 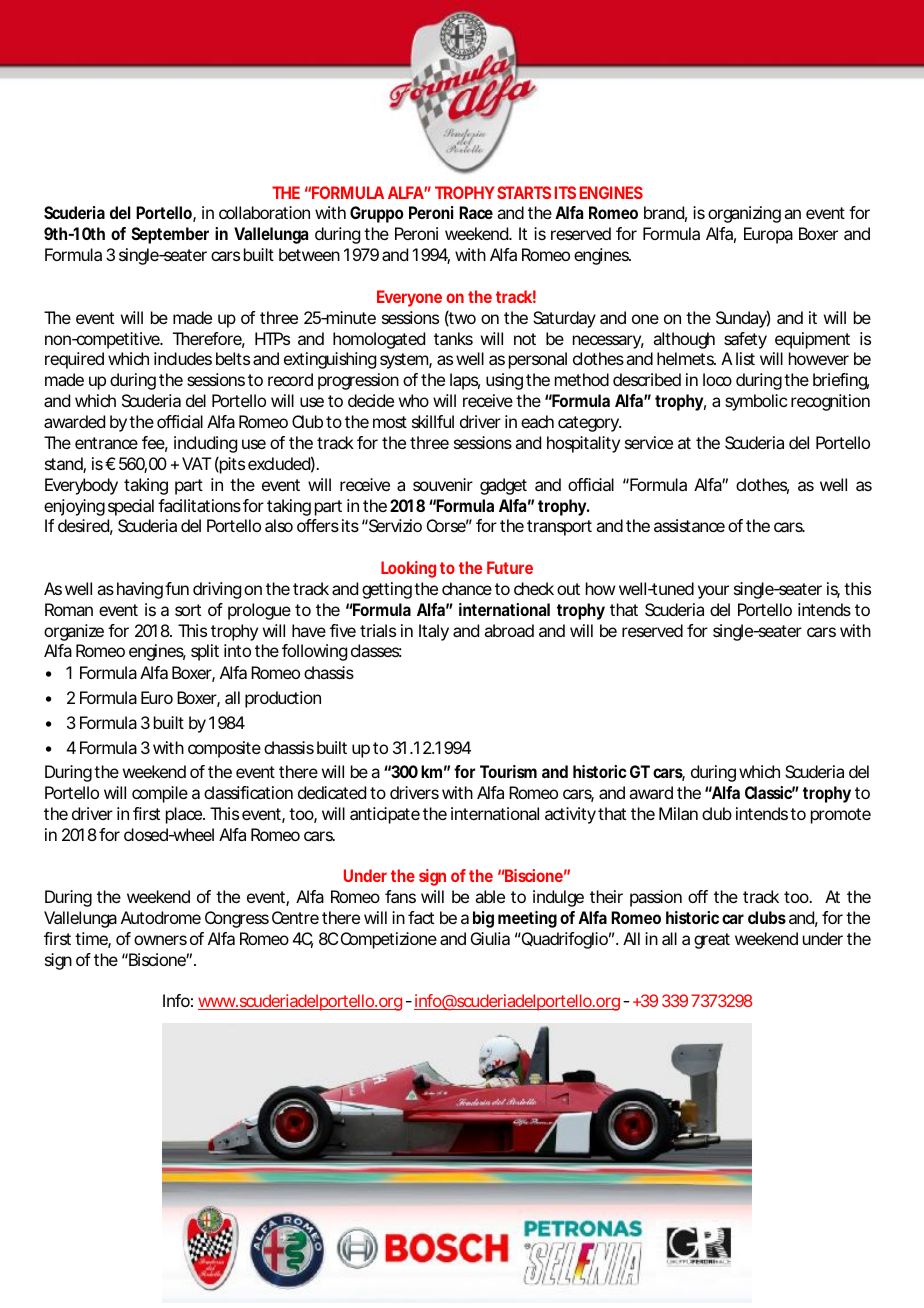 I want to click on system, so click(x=406, y=361).
